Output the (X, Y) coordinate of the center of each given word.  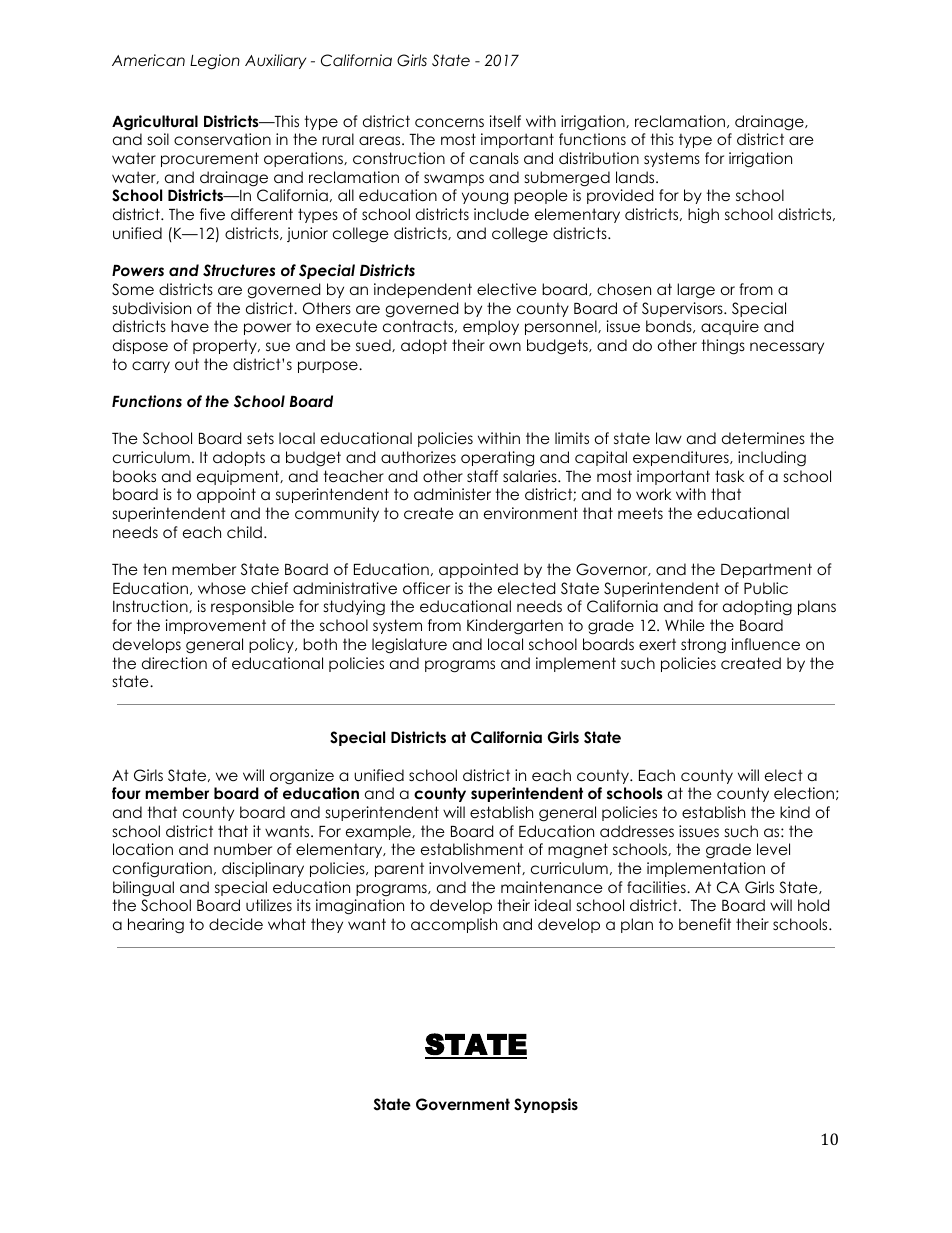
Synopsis (546, 1105)
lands (636, 177)
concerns (449, 123)
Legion (215, 62)
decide (236, 924)
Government (463, 1104)
